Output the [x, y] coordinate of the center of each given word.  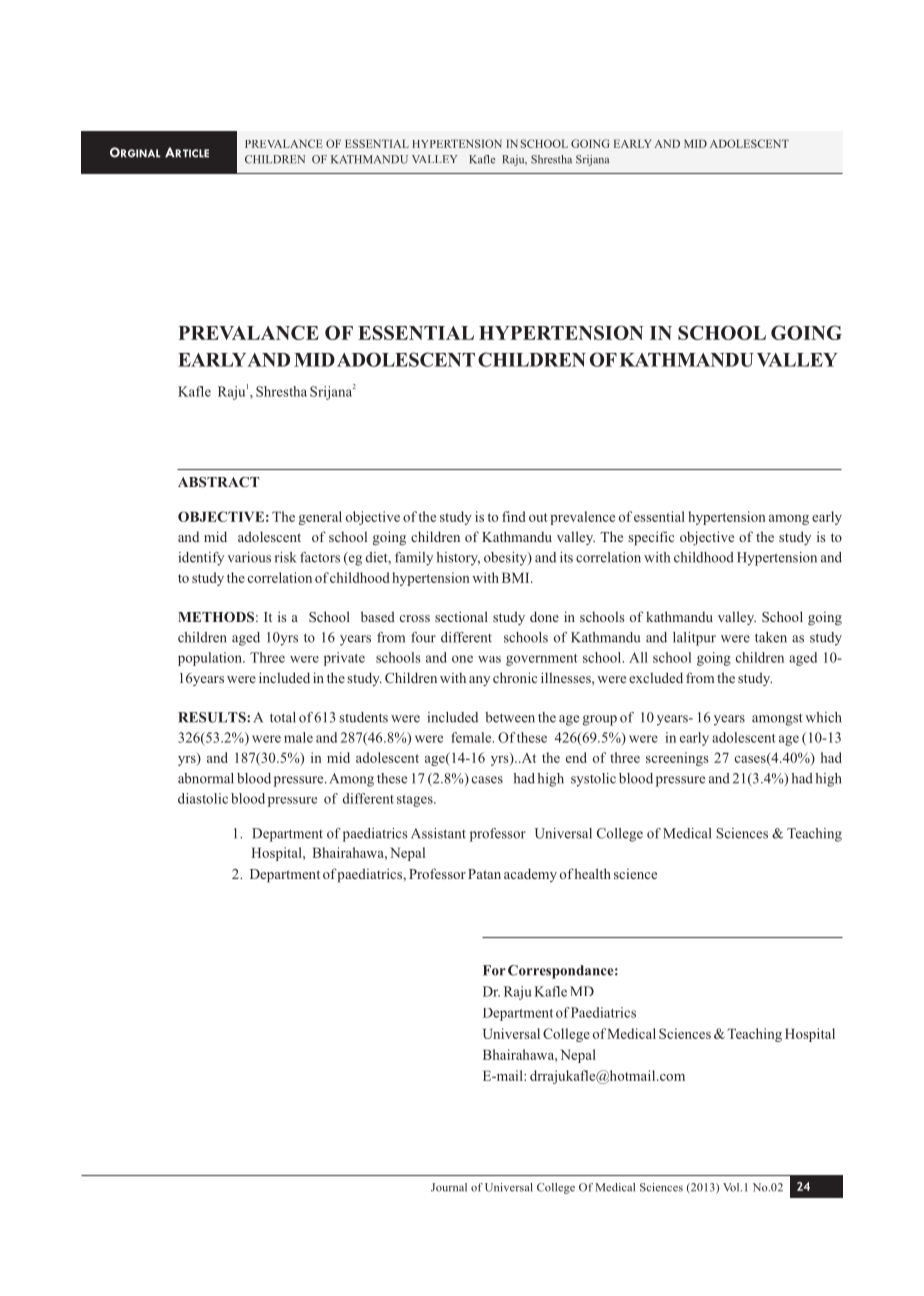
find [514, 516]
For [494, 970]
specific [651, 538]
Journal [449, 1187]
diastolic [203, 798]
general [320, 518]
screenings [677, 759]
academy [530, 875]
